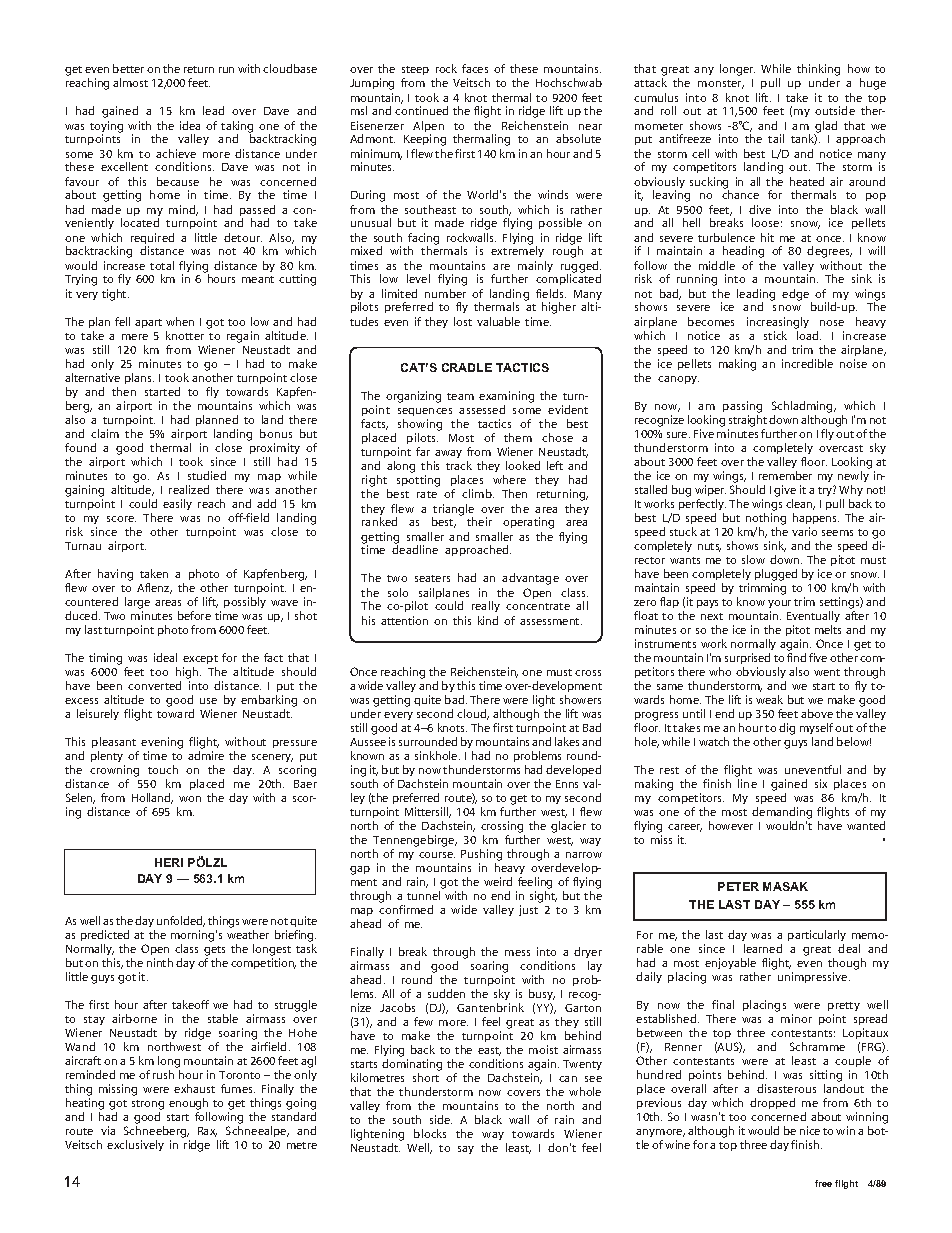 This document has width=952, height=1233. What do you see at coordinates (189, 1105) in the document?
I see `enough` at bounding box center [189, 1105].
